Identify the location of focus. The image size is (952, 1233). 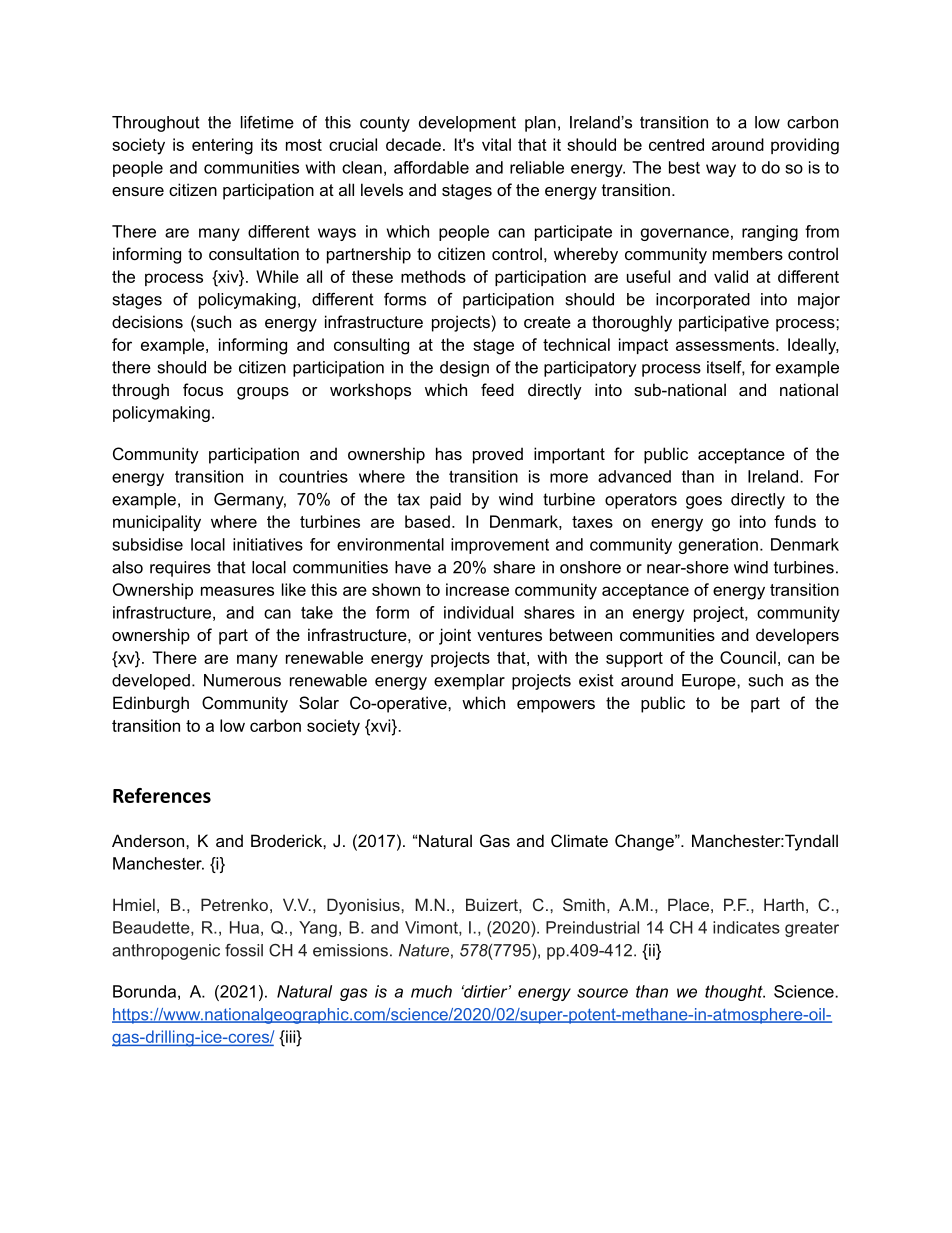
(203, 389).
